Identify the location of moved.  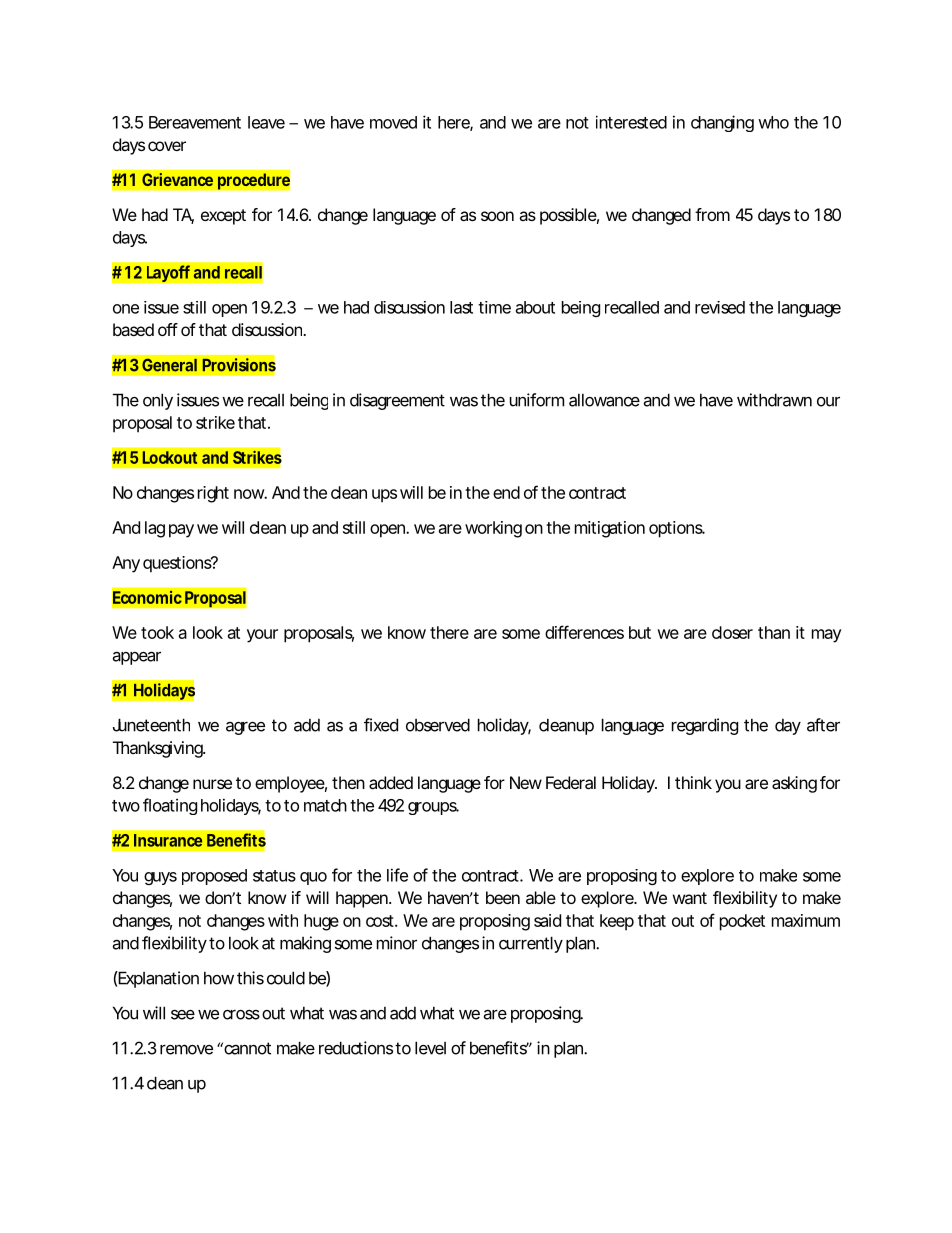
(393, 122).
